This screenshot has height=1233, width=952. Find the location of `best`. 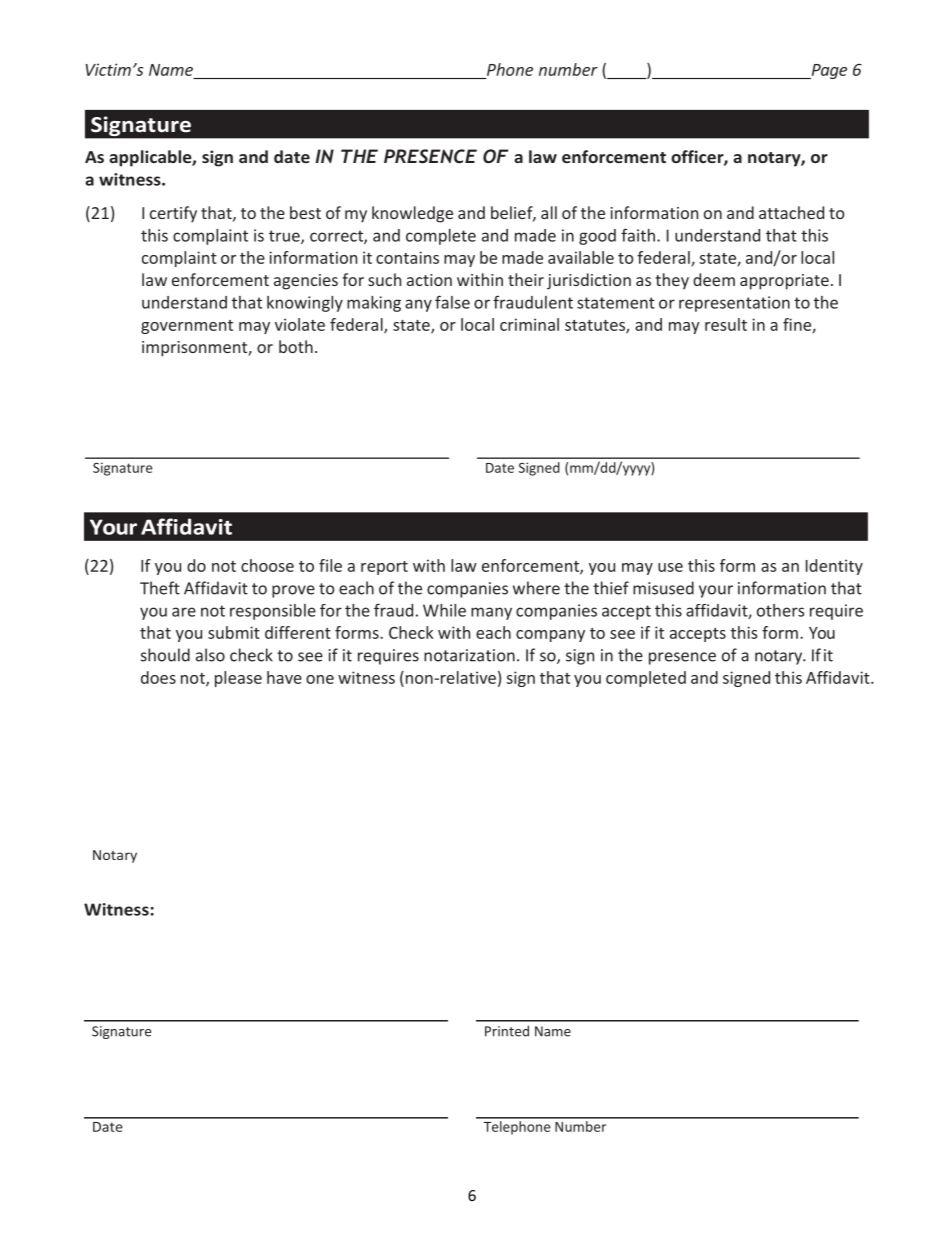

best is located at coordinates (305, 212).
